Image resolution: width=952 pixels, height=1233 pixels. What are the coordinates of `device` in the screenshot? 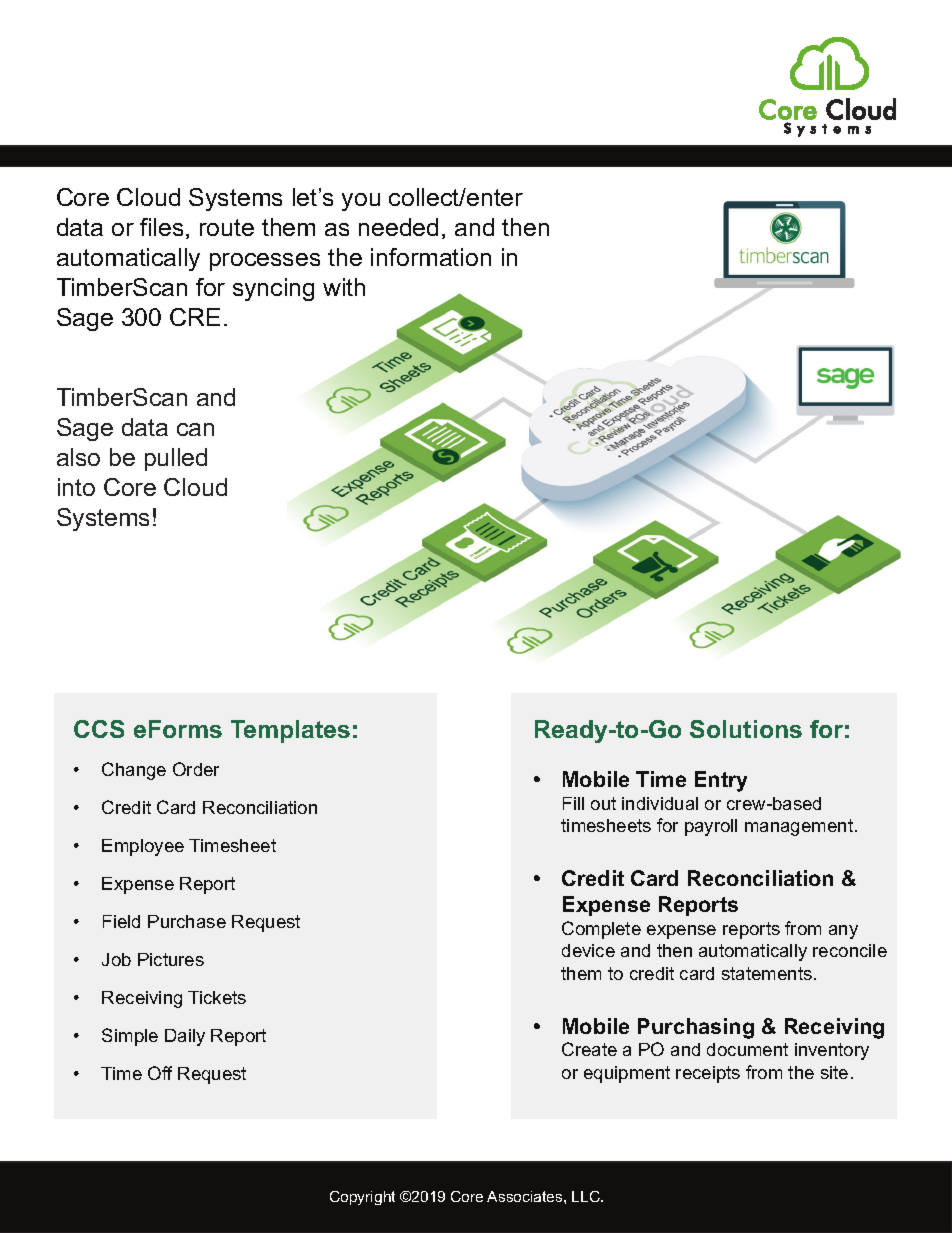 It's located at (588, 950).
